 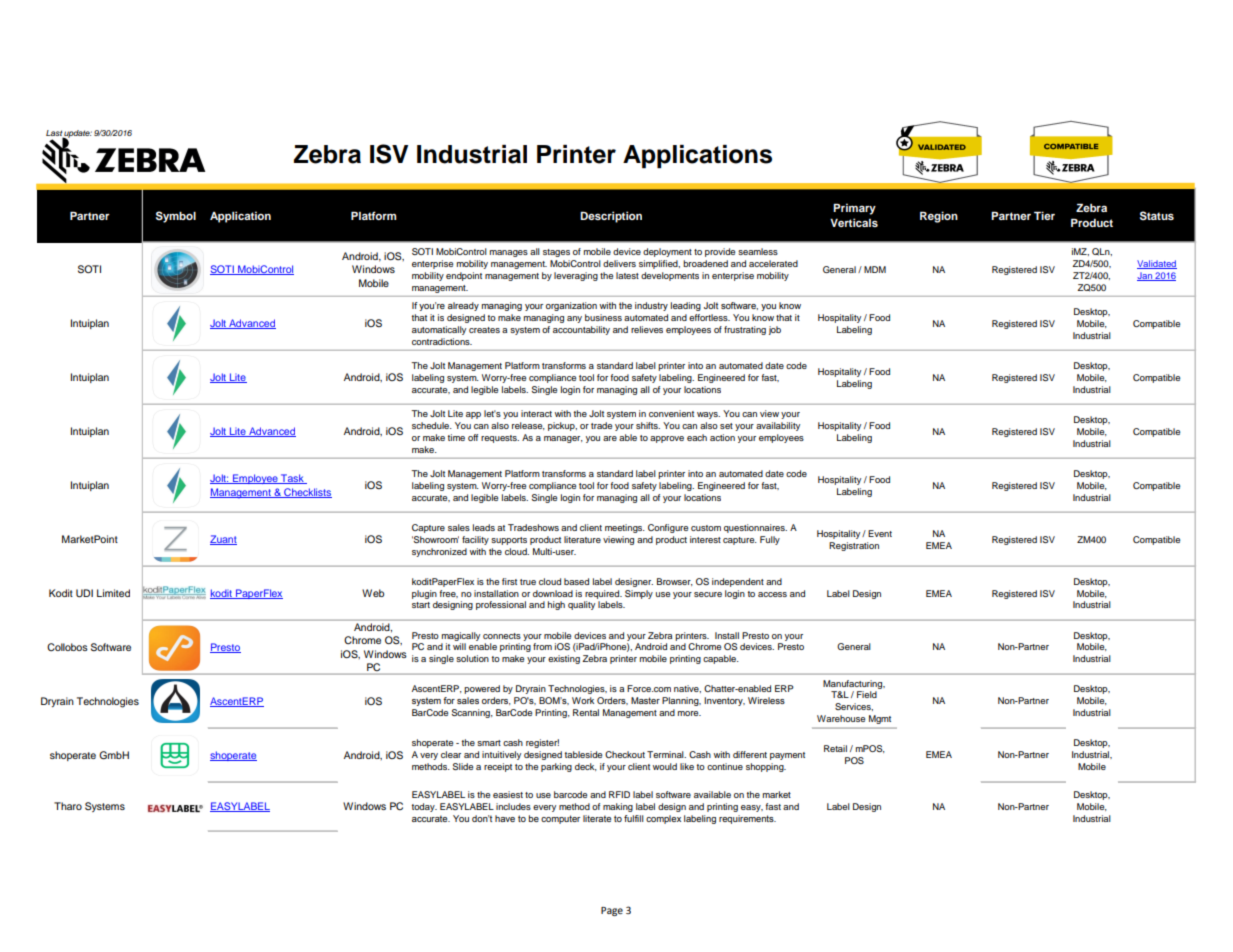 I want to click on Registration, so click(x=854, y=546).
